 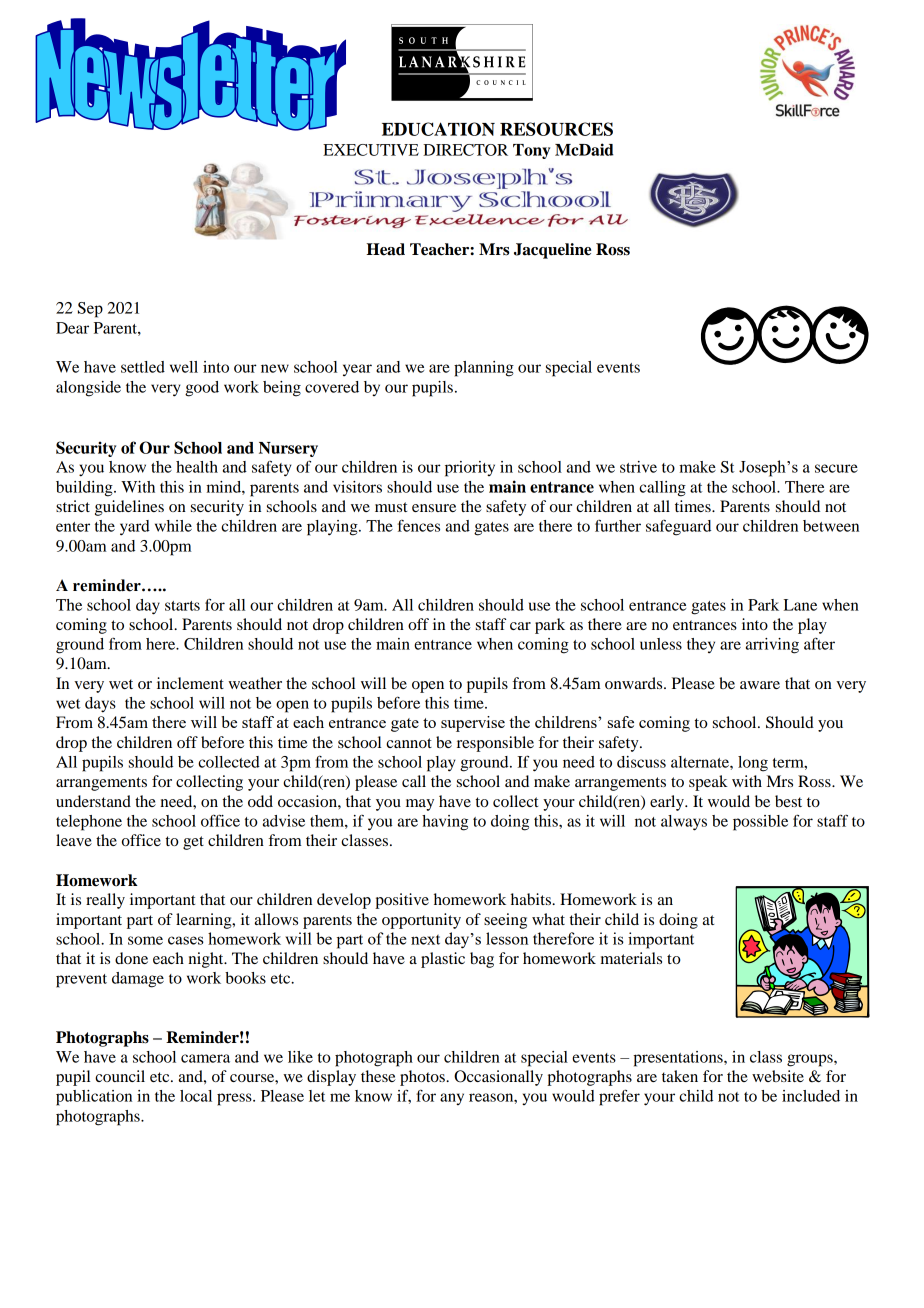 I want to click on speak, so click(x=708, y=783).
